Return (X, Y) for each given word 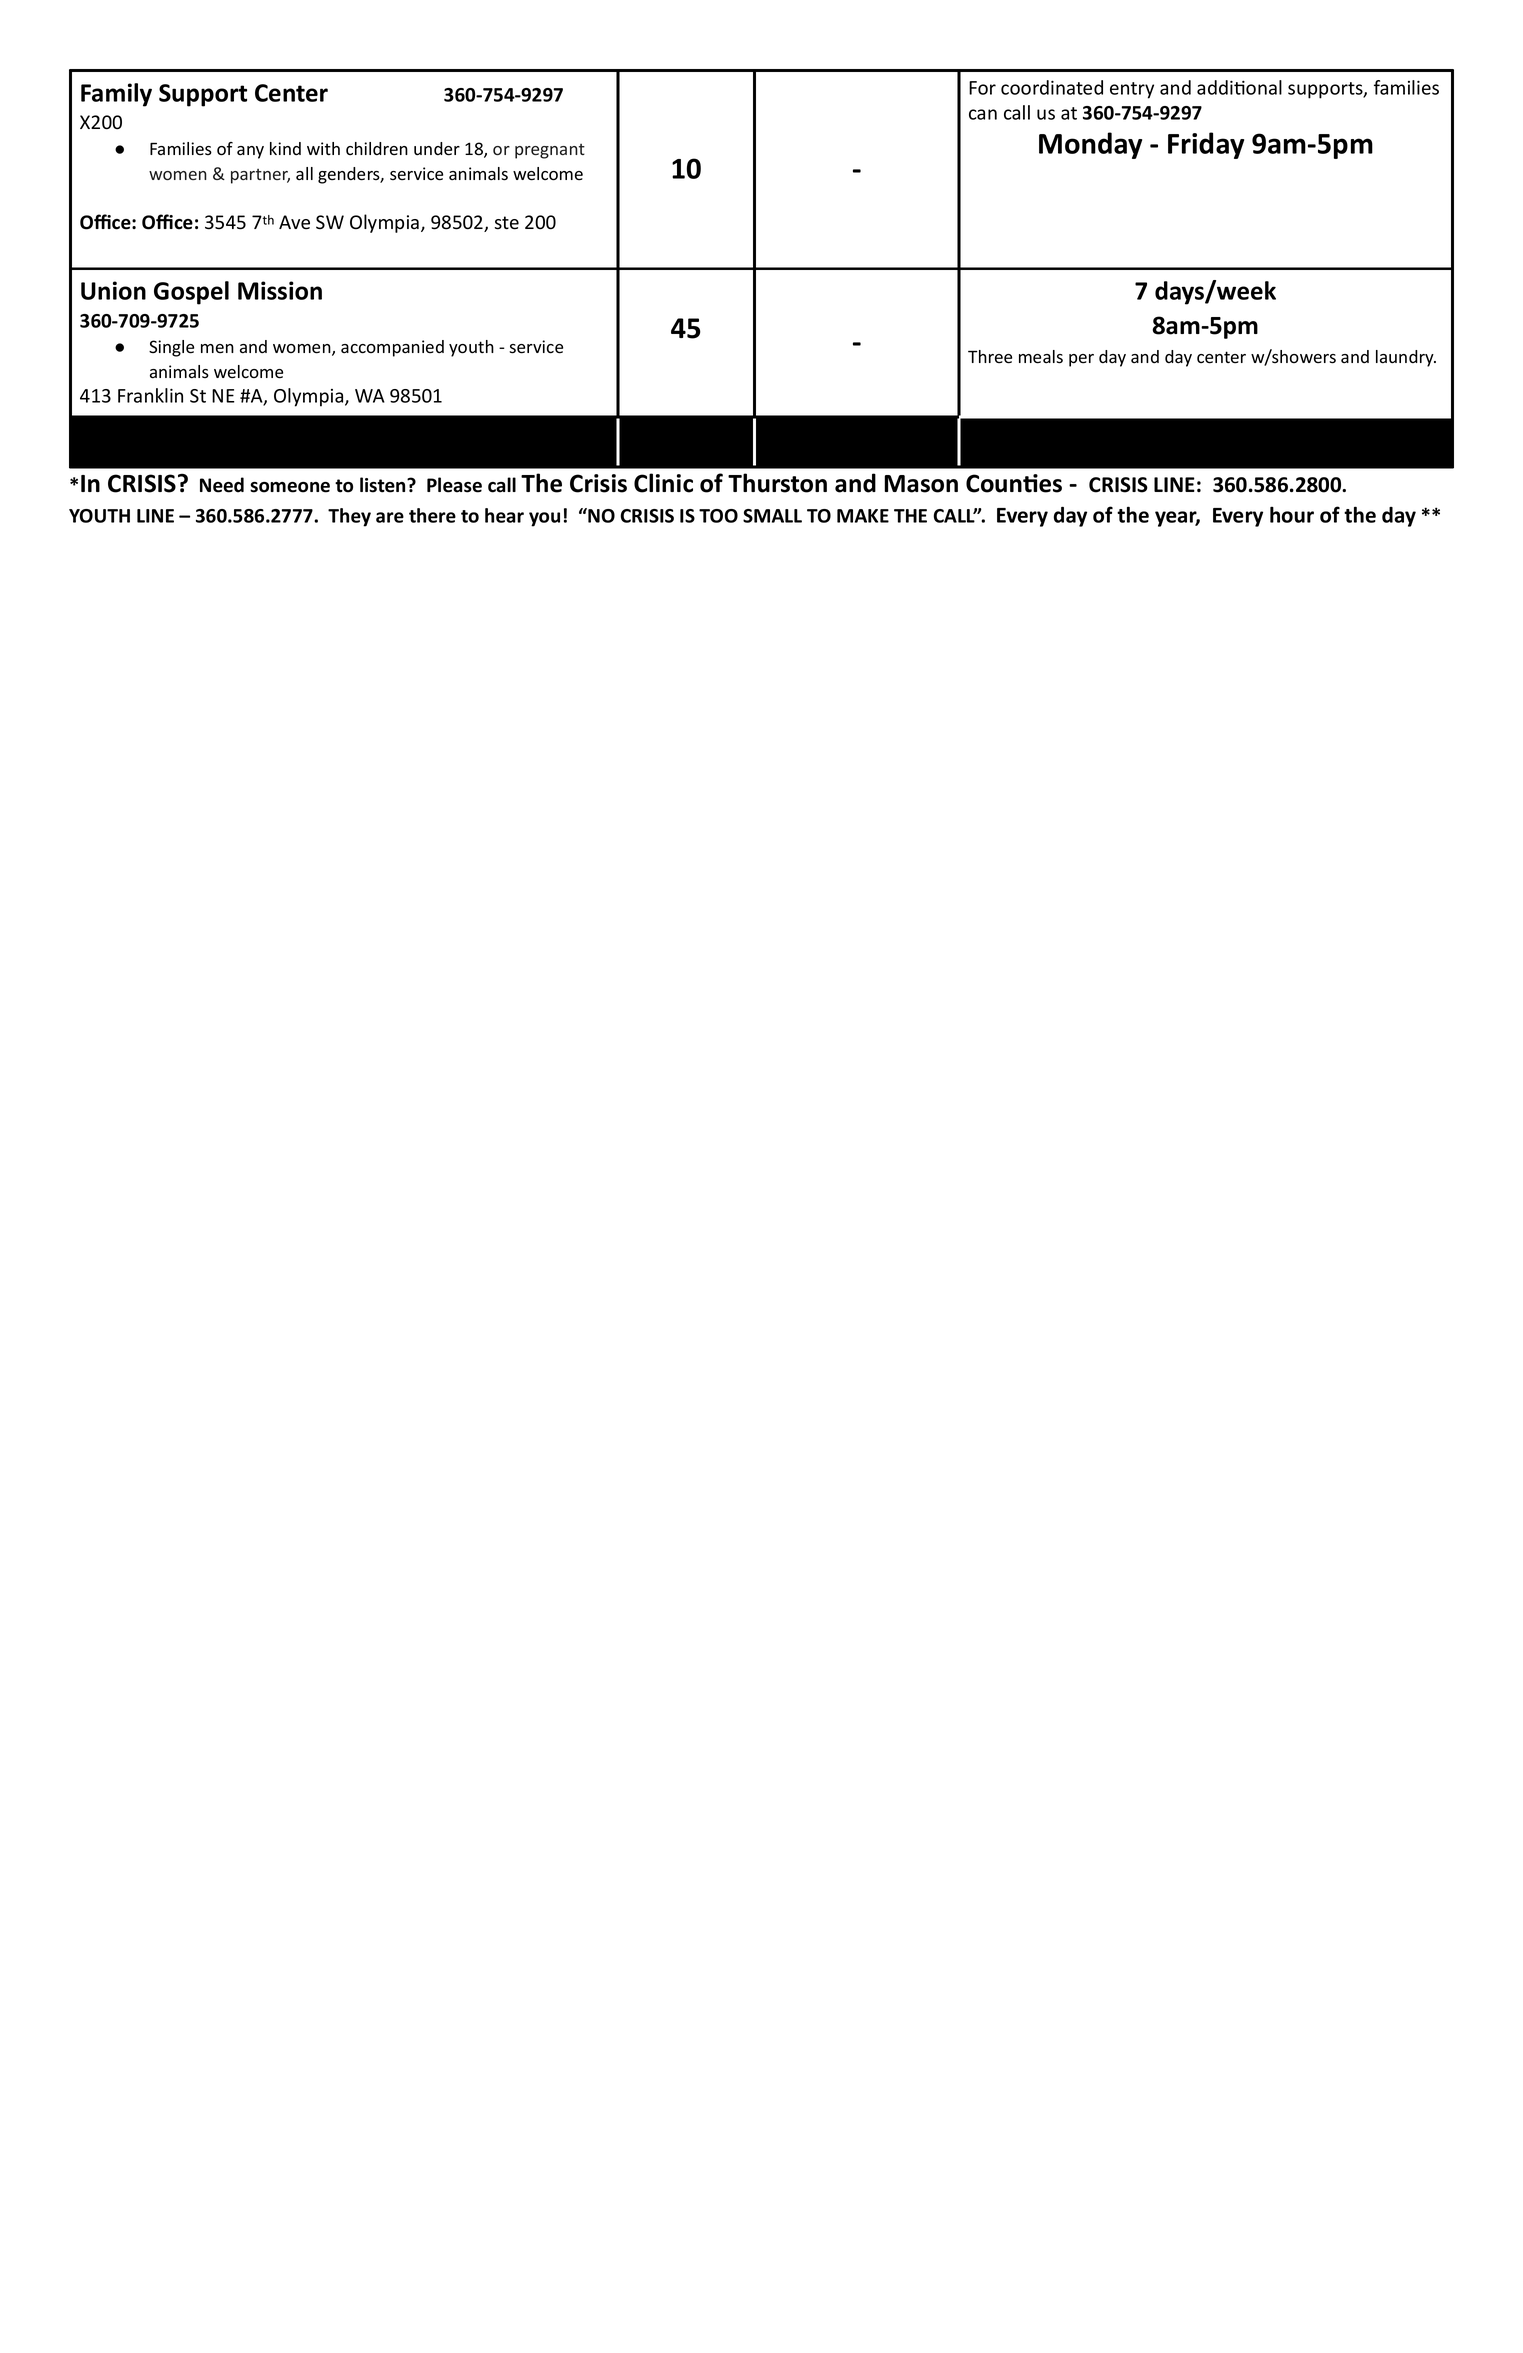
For (982, 88)
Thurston (777, 483)
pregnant (550, 151)
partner (260, 176)
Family (116, 95)
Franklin (150, 395)
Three (990, 357)
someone (290, 487)
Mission (280, 290)
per (1081, 360)
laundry (1406, 358)
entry (1132, 90)
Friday (1206, 145)
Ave (294, 222)
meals (1041, 357)
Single (171, 348)
